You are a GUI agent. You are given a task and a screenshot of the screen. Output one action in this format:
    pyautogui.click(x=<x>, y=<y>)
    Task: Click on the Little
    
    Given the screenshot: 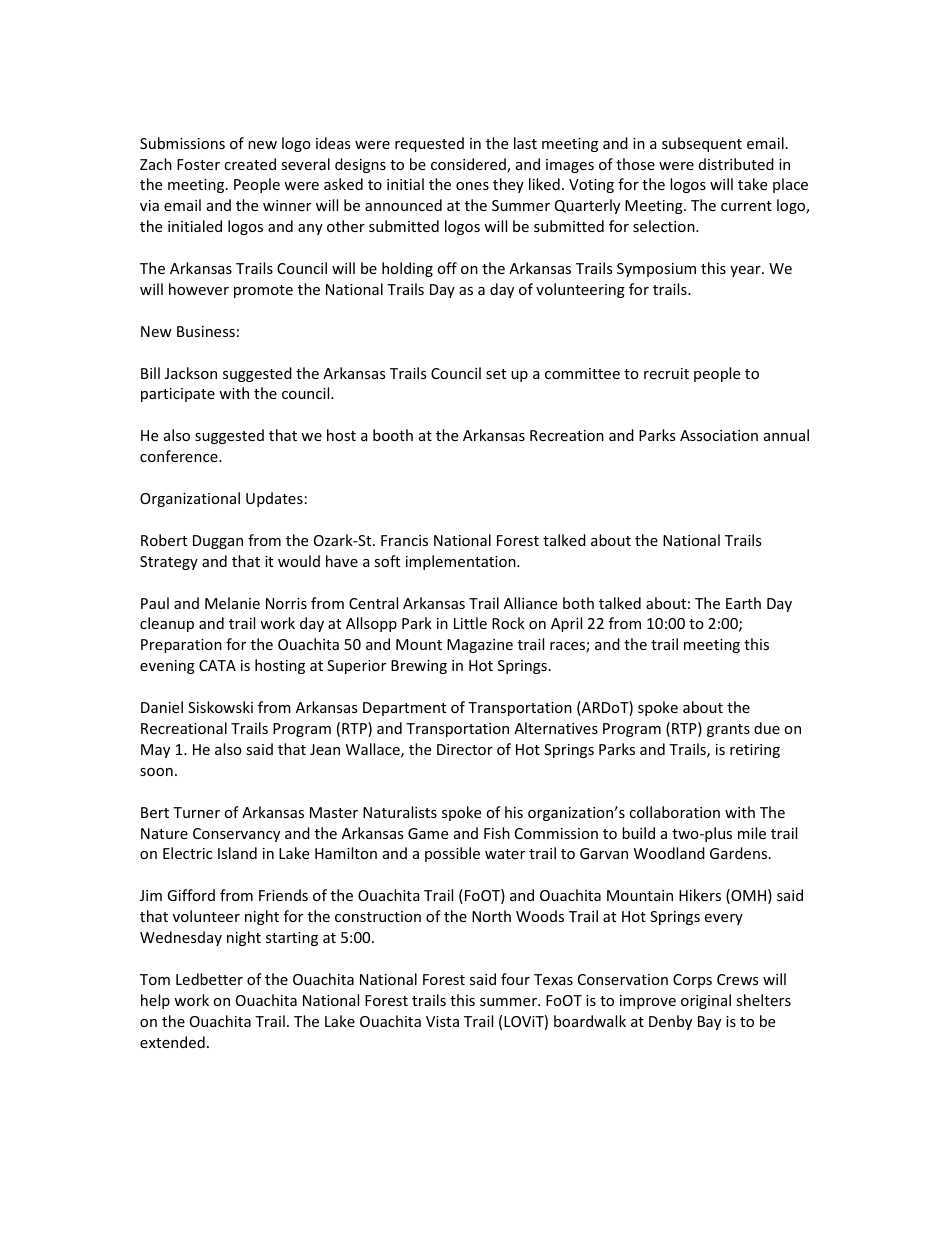 What is the action you would take?
    pyautogui.click(x=470, y=623)
